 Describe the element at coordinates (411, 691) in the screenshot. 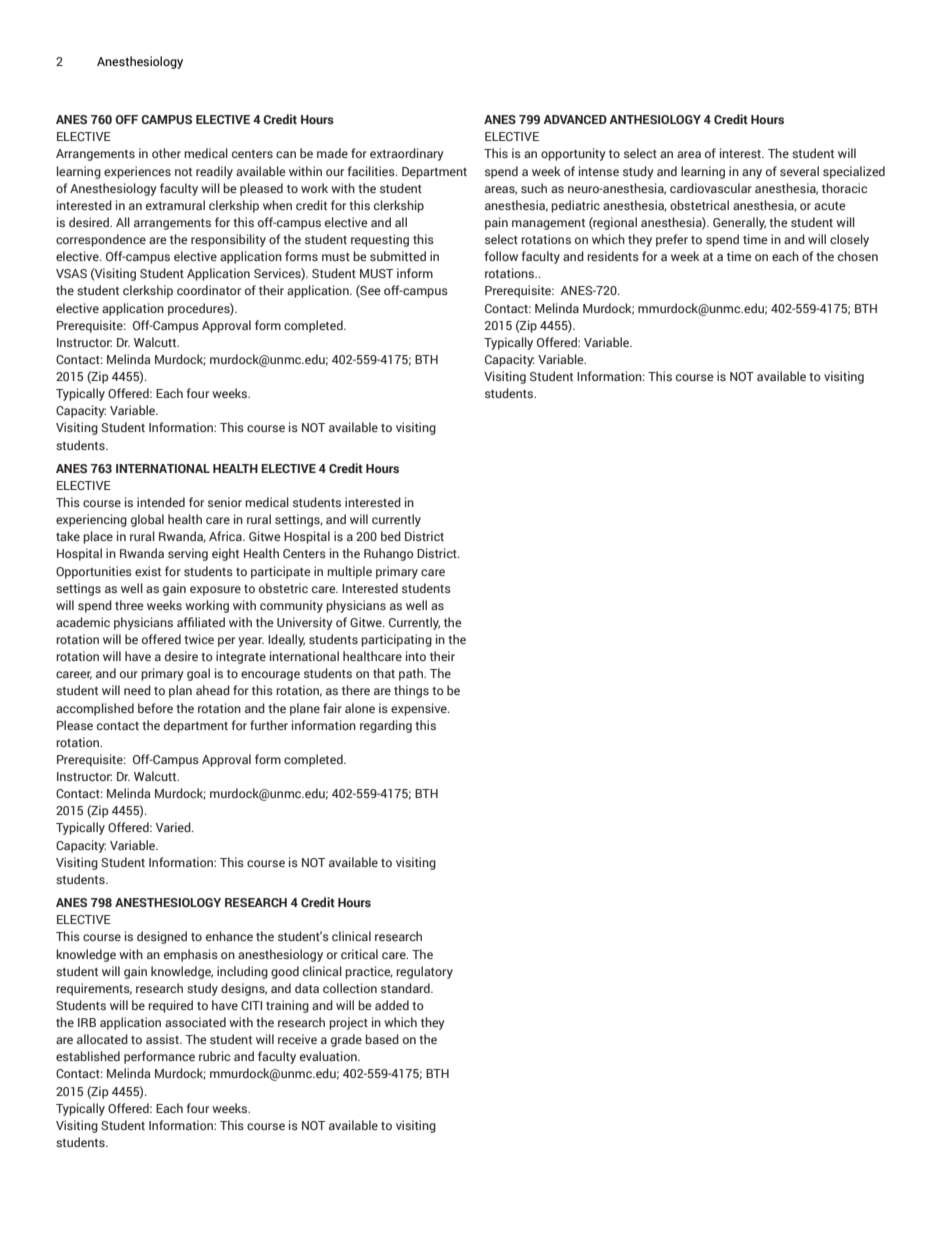

I see `things` at that location.
